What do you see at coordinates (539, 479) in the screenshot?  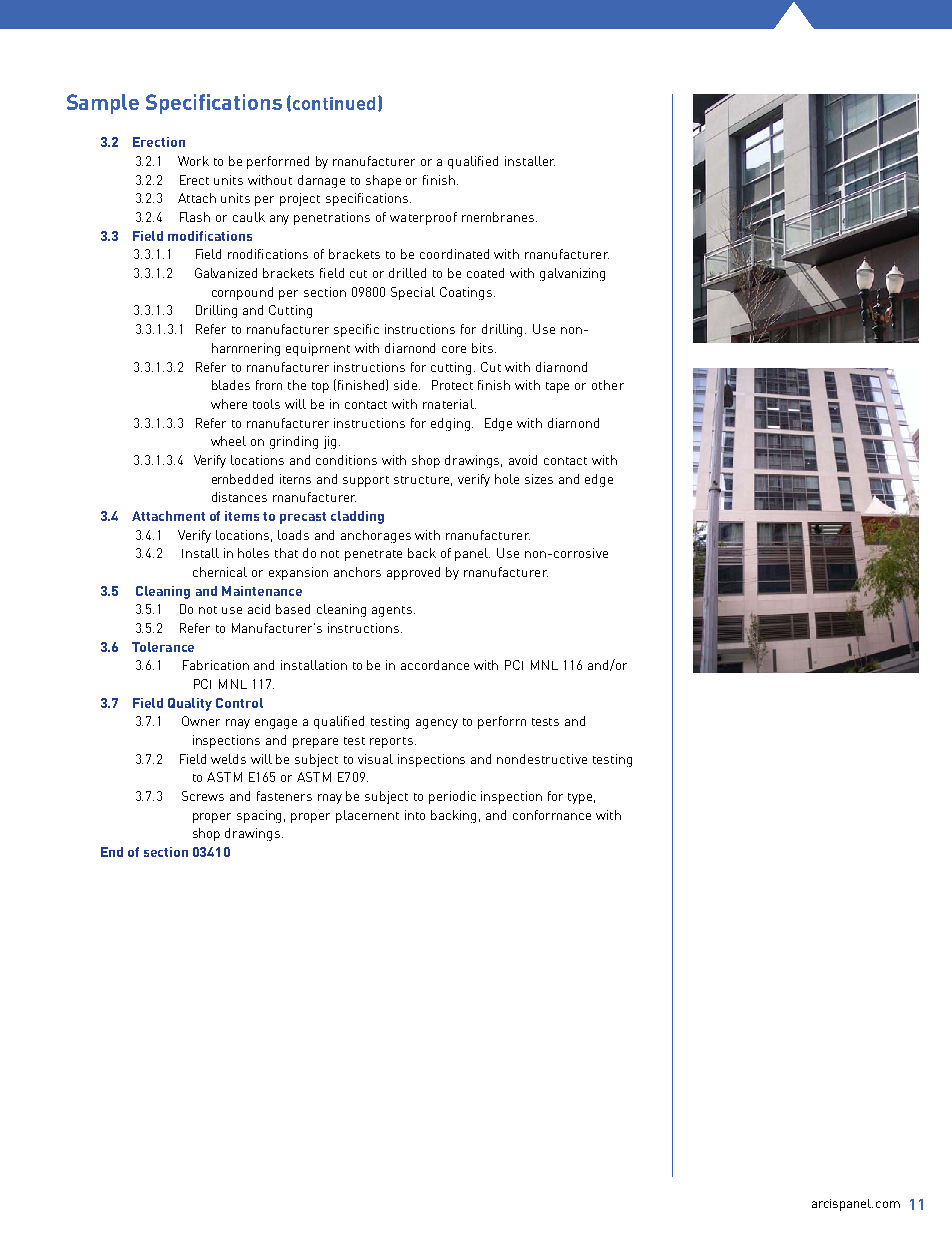 I see `sizes` at bounding box center [539, 479].
